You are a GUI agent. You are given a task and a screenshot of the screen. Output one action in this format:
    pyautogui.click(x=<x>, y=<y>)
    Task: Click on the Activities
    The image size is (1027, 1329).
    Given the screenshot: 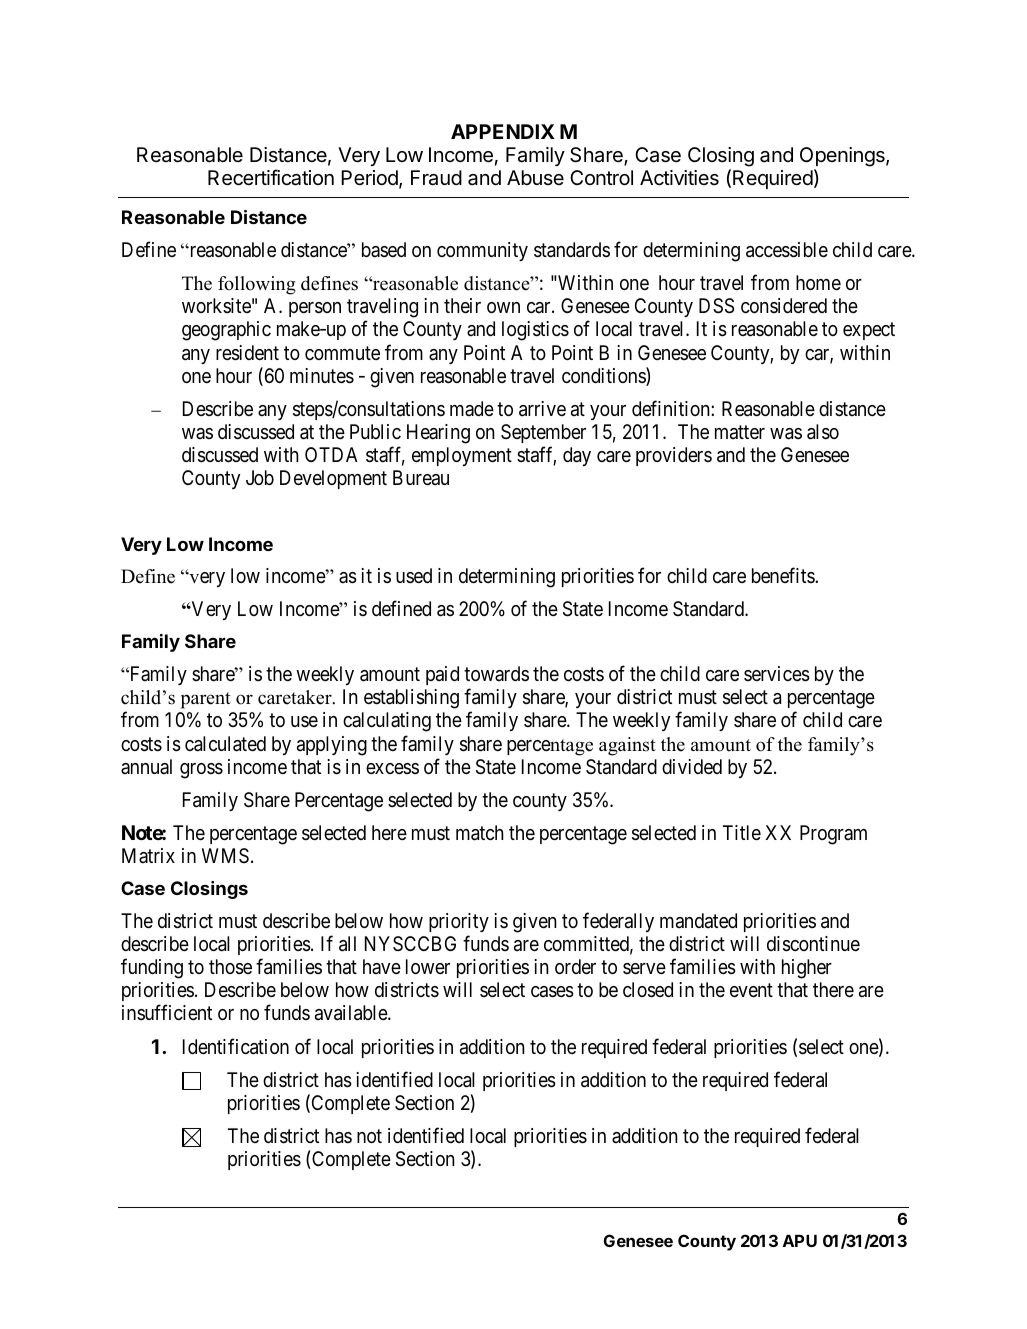 What is the action you would take?
    pyautogui.click(x=679, y=178)
